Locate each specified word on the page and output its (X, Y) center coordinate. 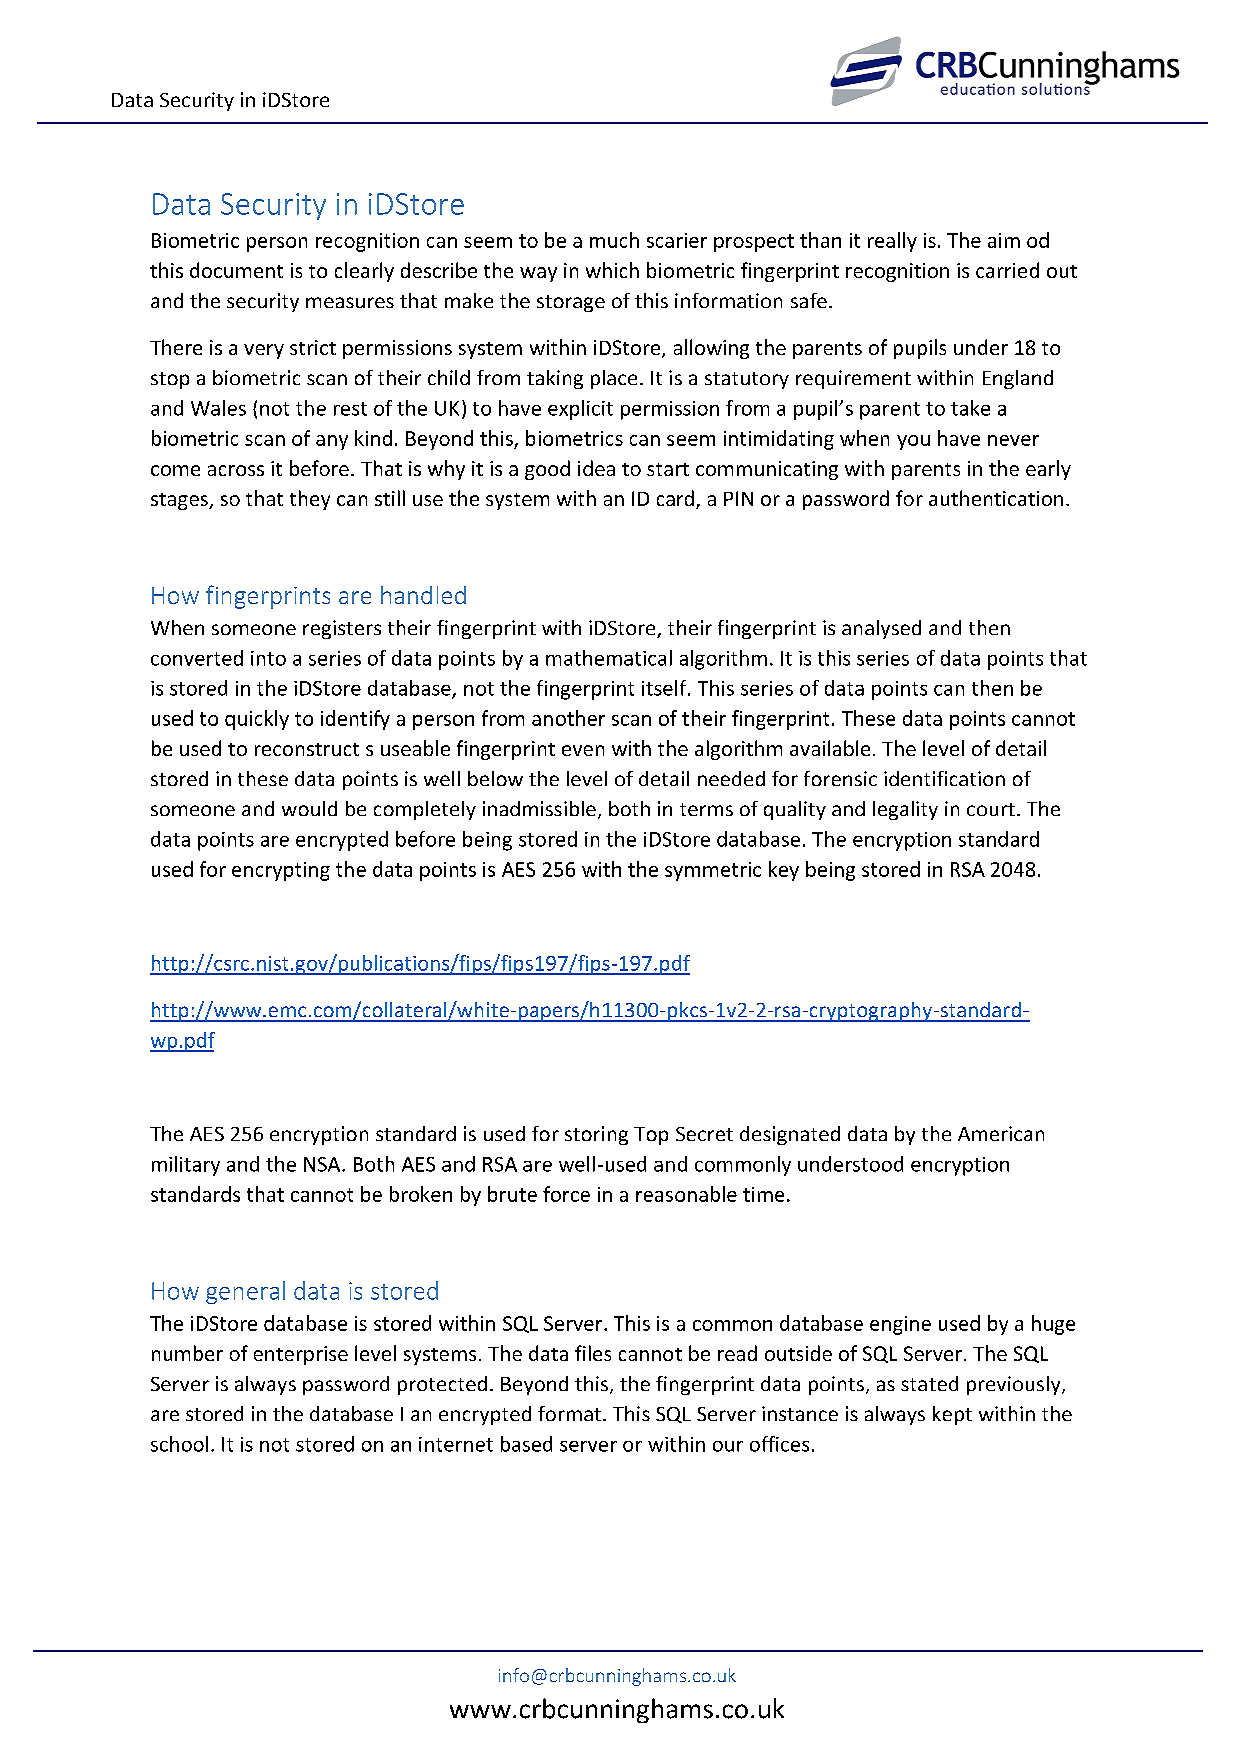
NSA (323, 1164)
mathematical (609, 658)
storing (596, 1135)
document (236, 270)
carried (1007, 270)
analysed (881, 629)
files (593, 1353)
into (268, 658)
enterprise (301, 1355)
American (1001, 1133)
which (612, 270)
